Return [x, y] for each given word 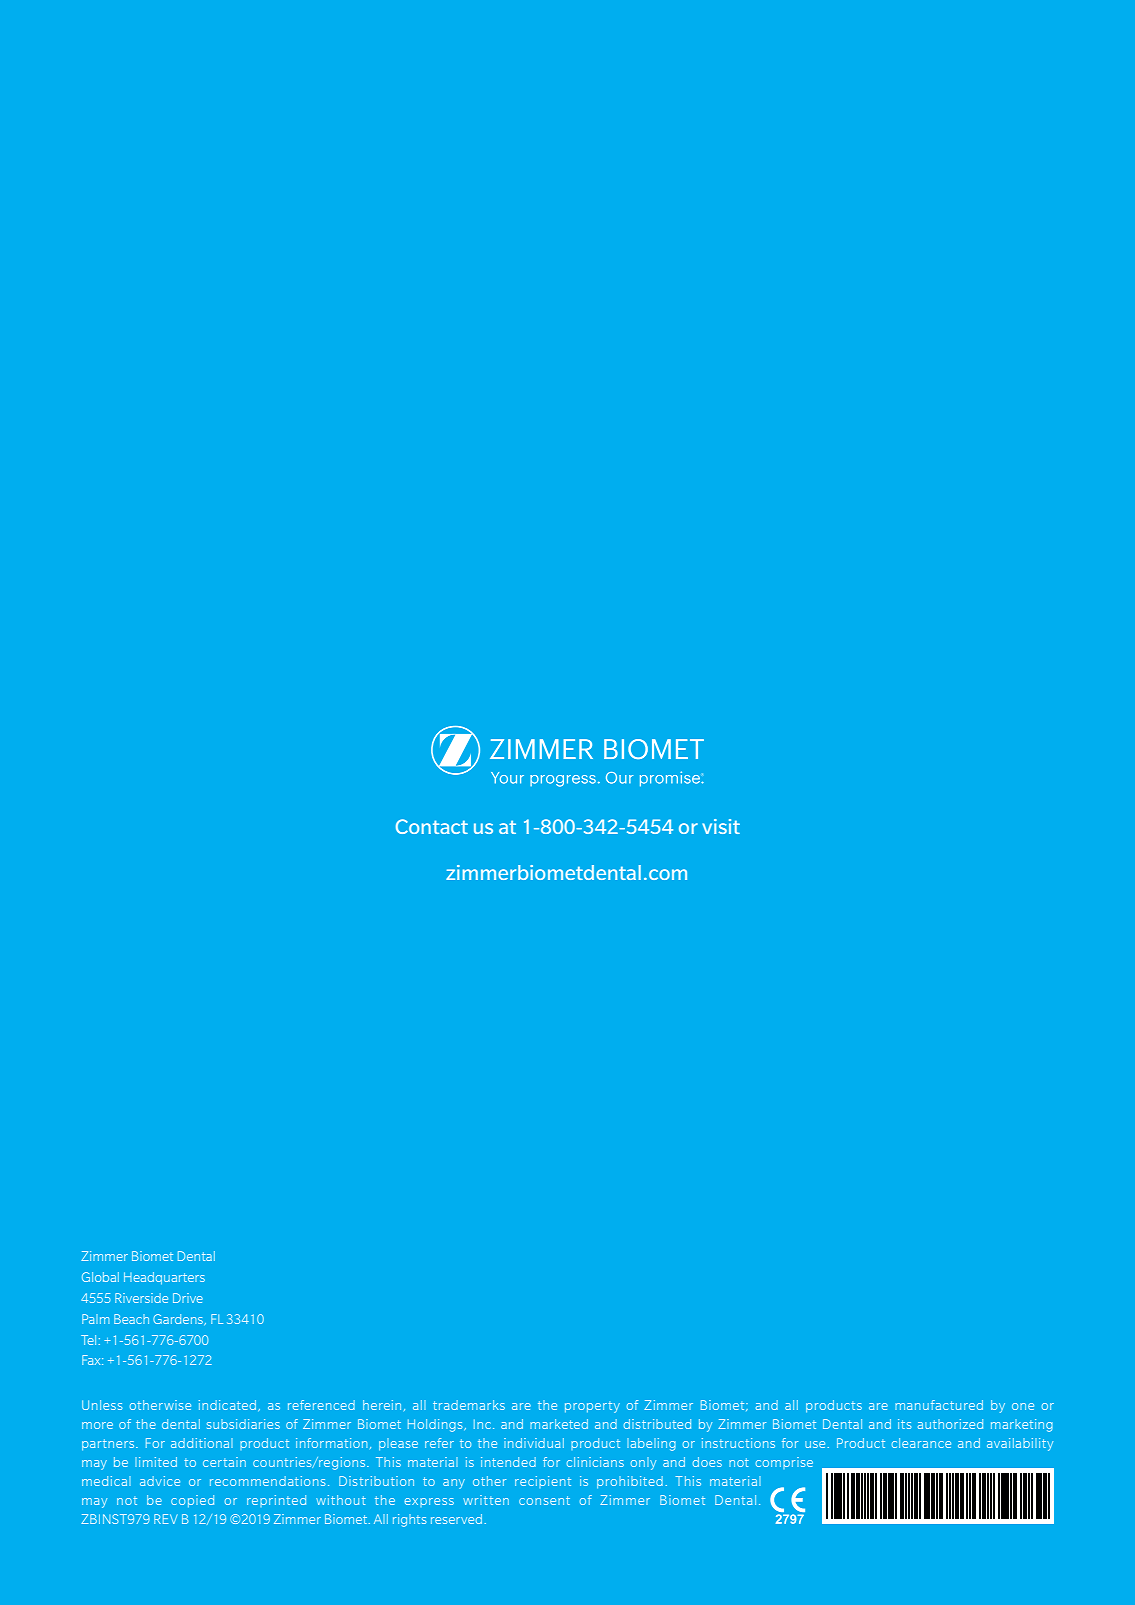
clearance [921, 1443]
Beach [131, 1319]
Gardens [179, 1319]
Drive [188, 1298]
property [592, 1407]
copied [192, 1501]
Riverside [141, 1298]
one [1023, 1406]
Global [100, 1277]
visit [721, 826]
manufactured [939, 1405]
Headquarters [164, 1278]
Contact [432, 826]
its [904, 1424]
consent [544, 1500]
